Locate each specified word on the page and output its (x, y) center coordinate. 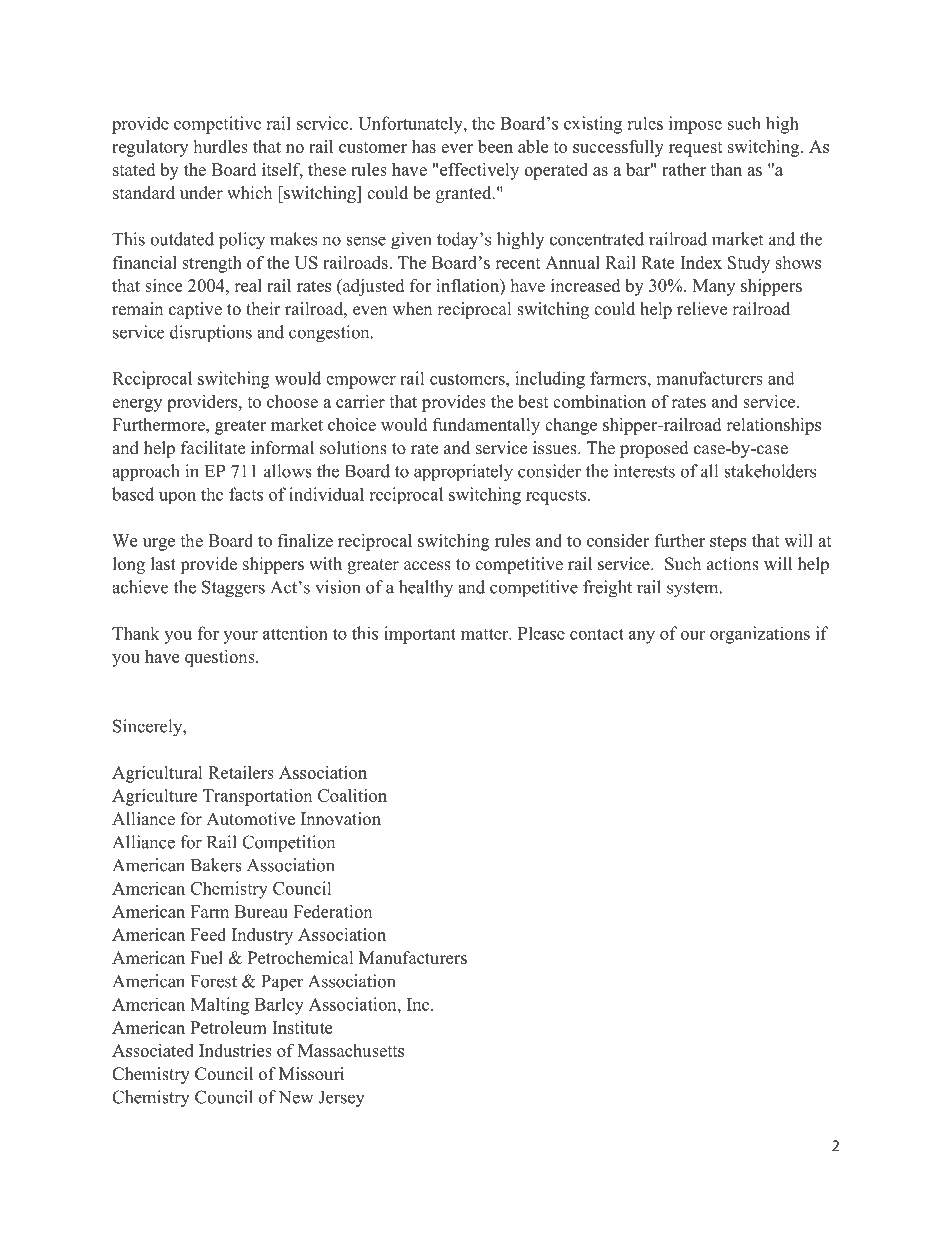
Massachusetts (351, 1050)
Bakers (216, 865)
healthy (426, 589)
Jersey (341, 1099)
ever (457, 148)
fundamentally (486, 426)
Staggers (233, 589)
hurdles (220, 146)
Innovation (341, 819)
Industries (235, 1050)
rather (684, 169)
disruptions (211, 333)
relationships (773, 426)
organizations (760, 635)
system (694, 590)
